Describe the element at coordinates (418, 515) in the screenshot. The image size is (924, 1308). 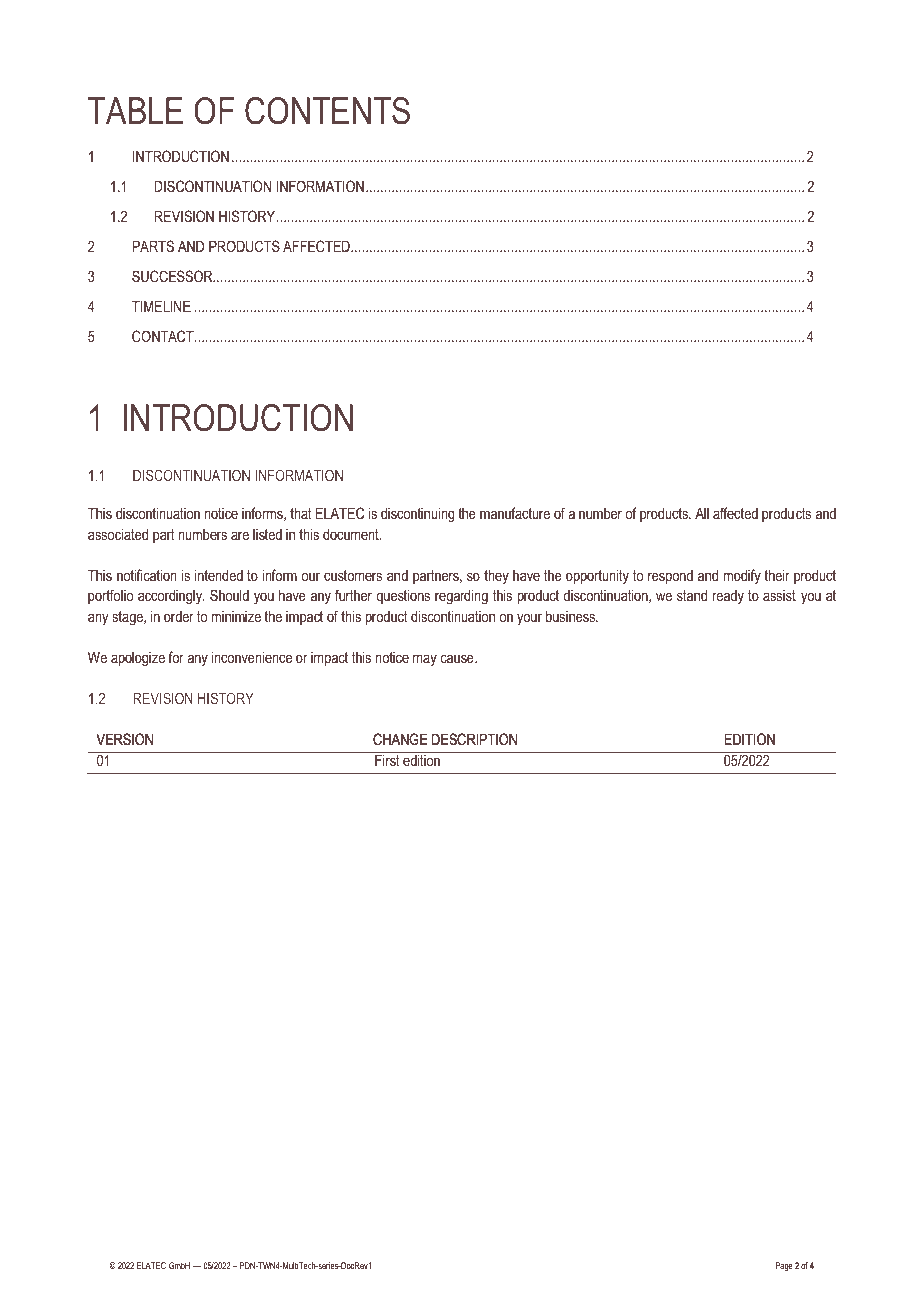
I see `discontinuing` at that location.
